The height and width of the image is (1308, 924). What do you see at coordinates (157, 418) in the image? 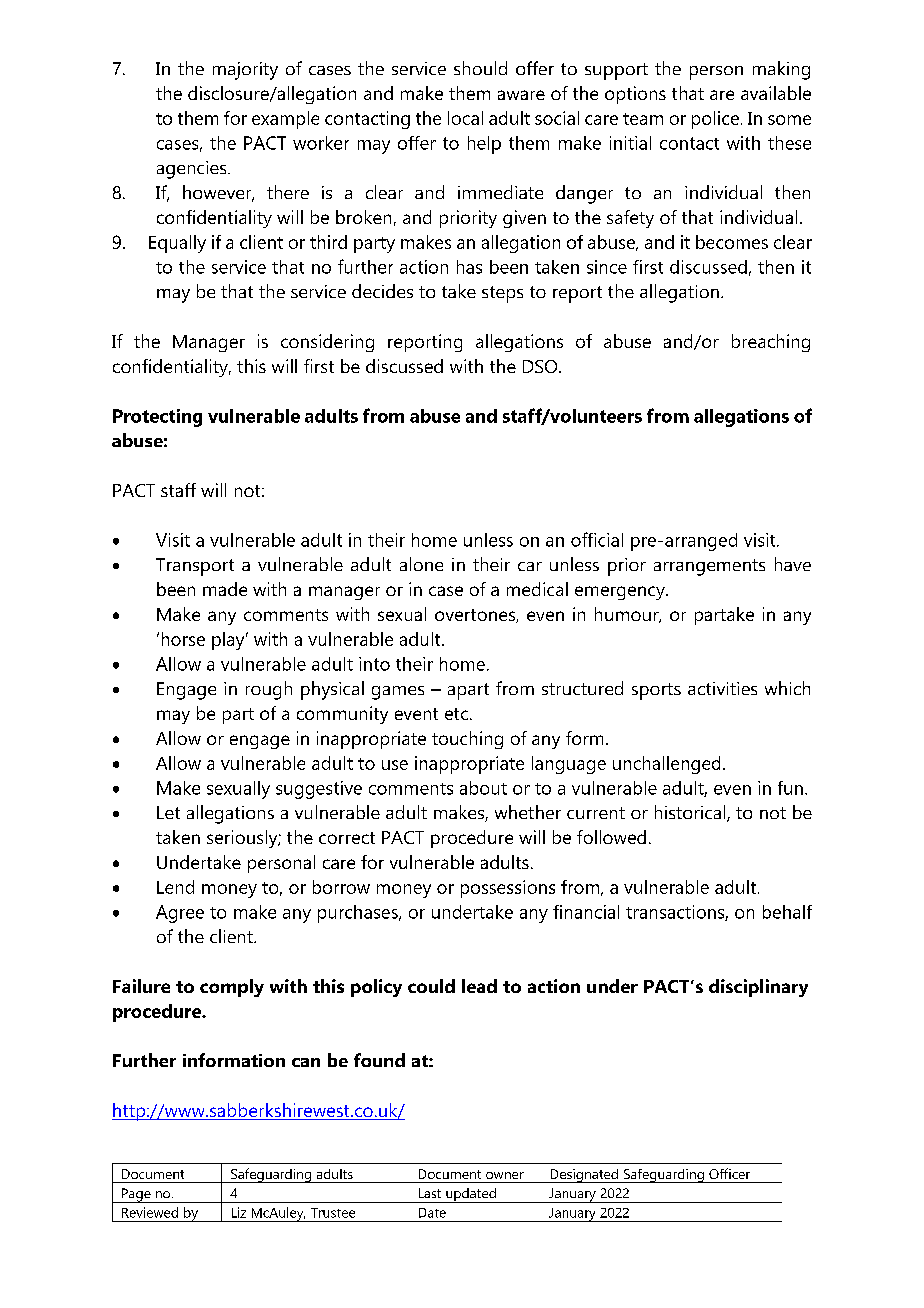
I see `Protecting` at bounding box center [157, 418].
